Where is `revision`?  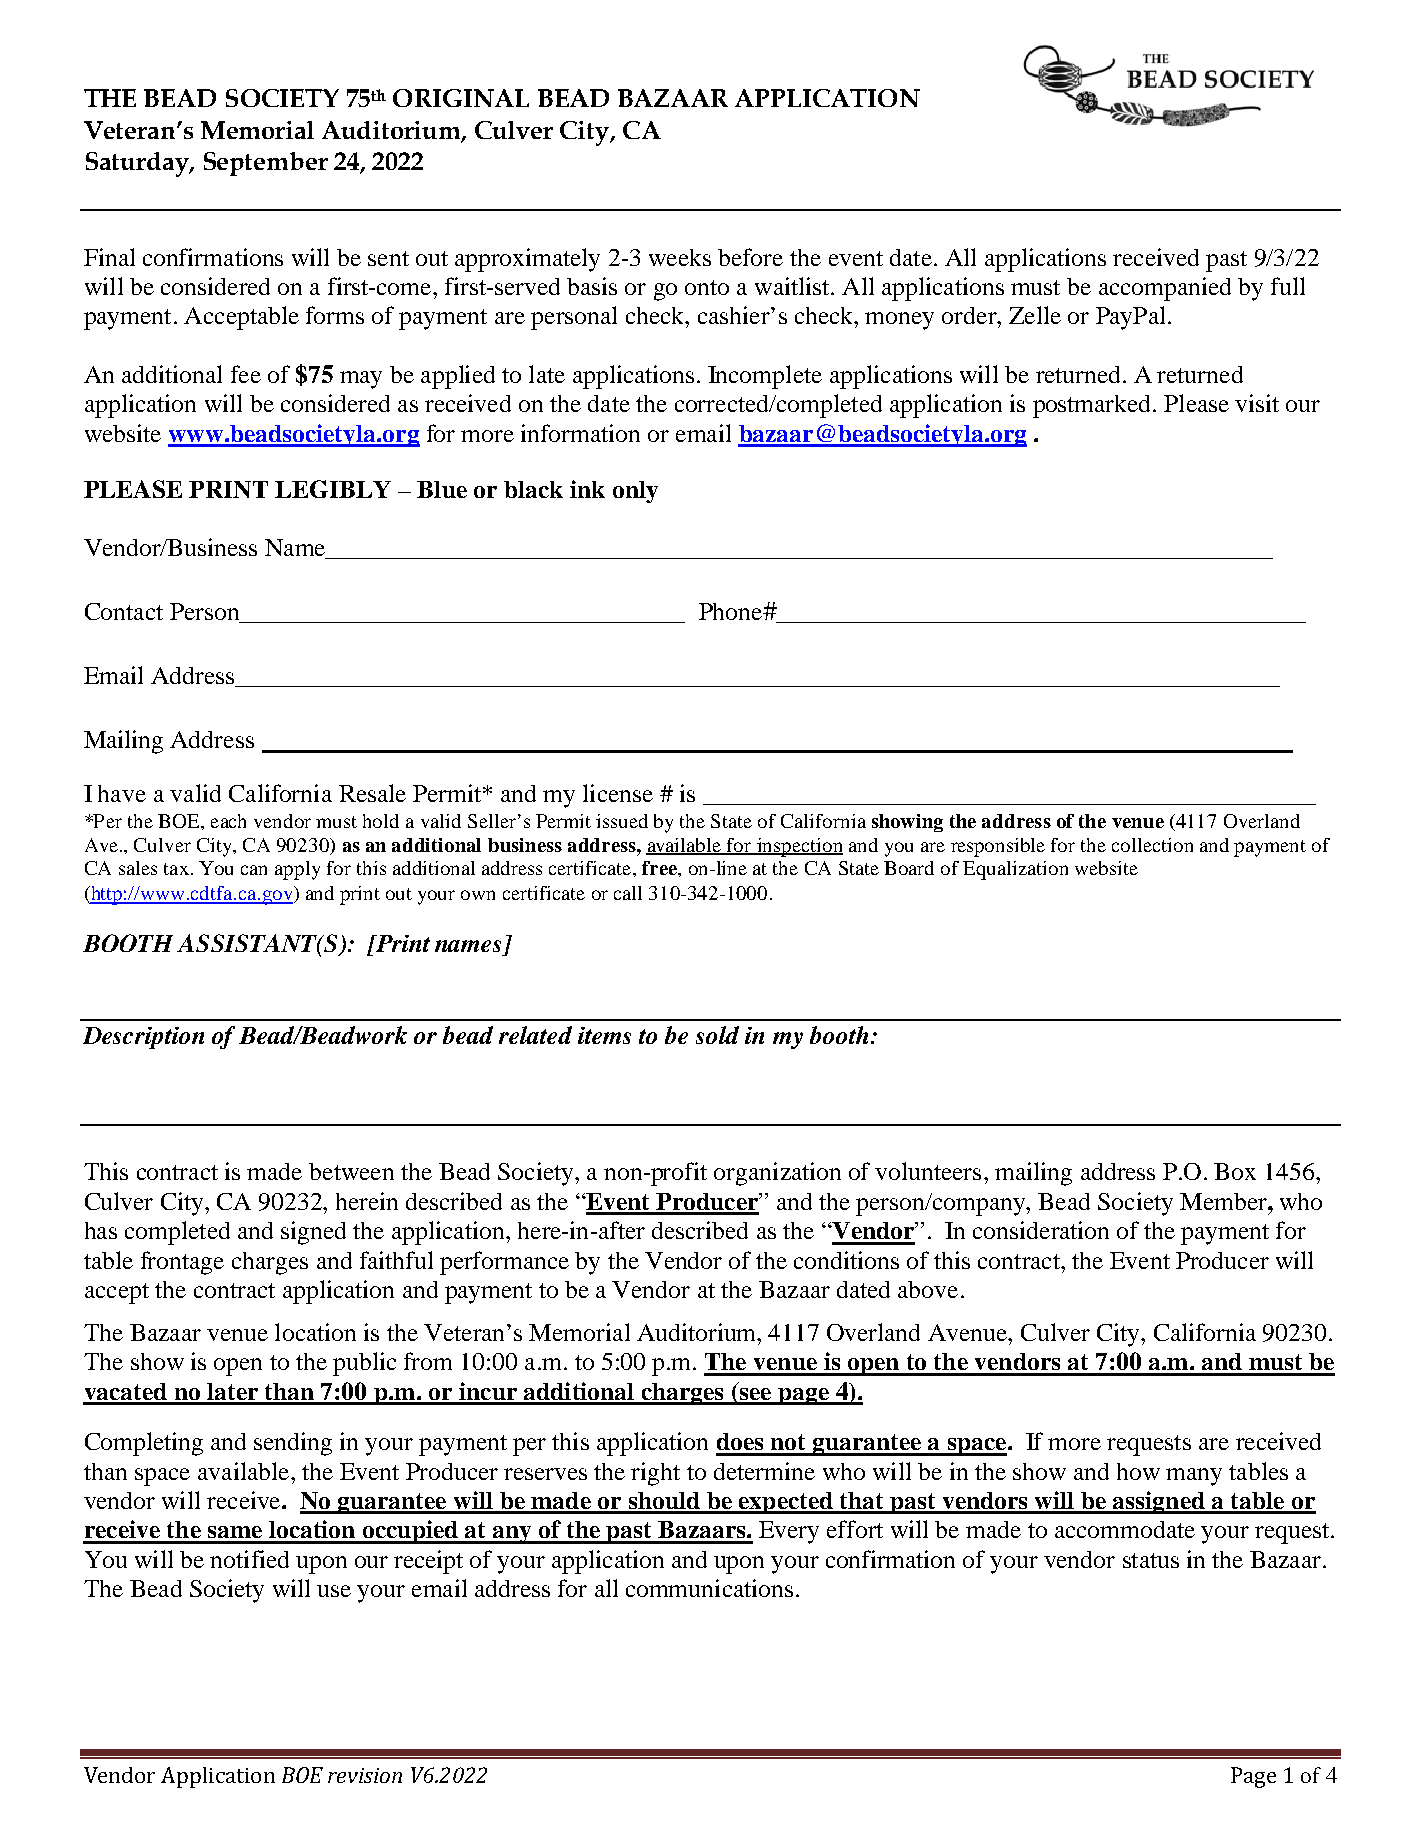 revision is located at coordinates (365, 1775).
